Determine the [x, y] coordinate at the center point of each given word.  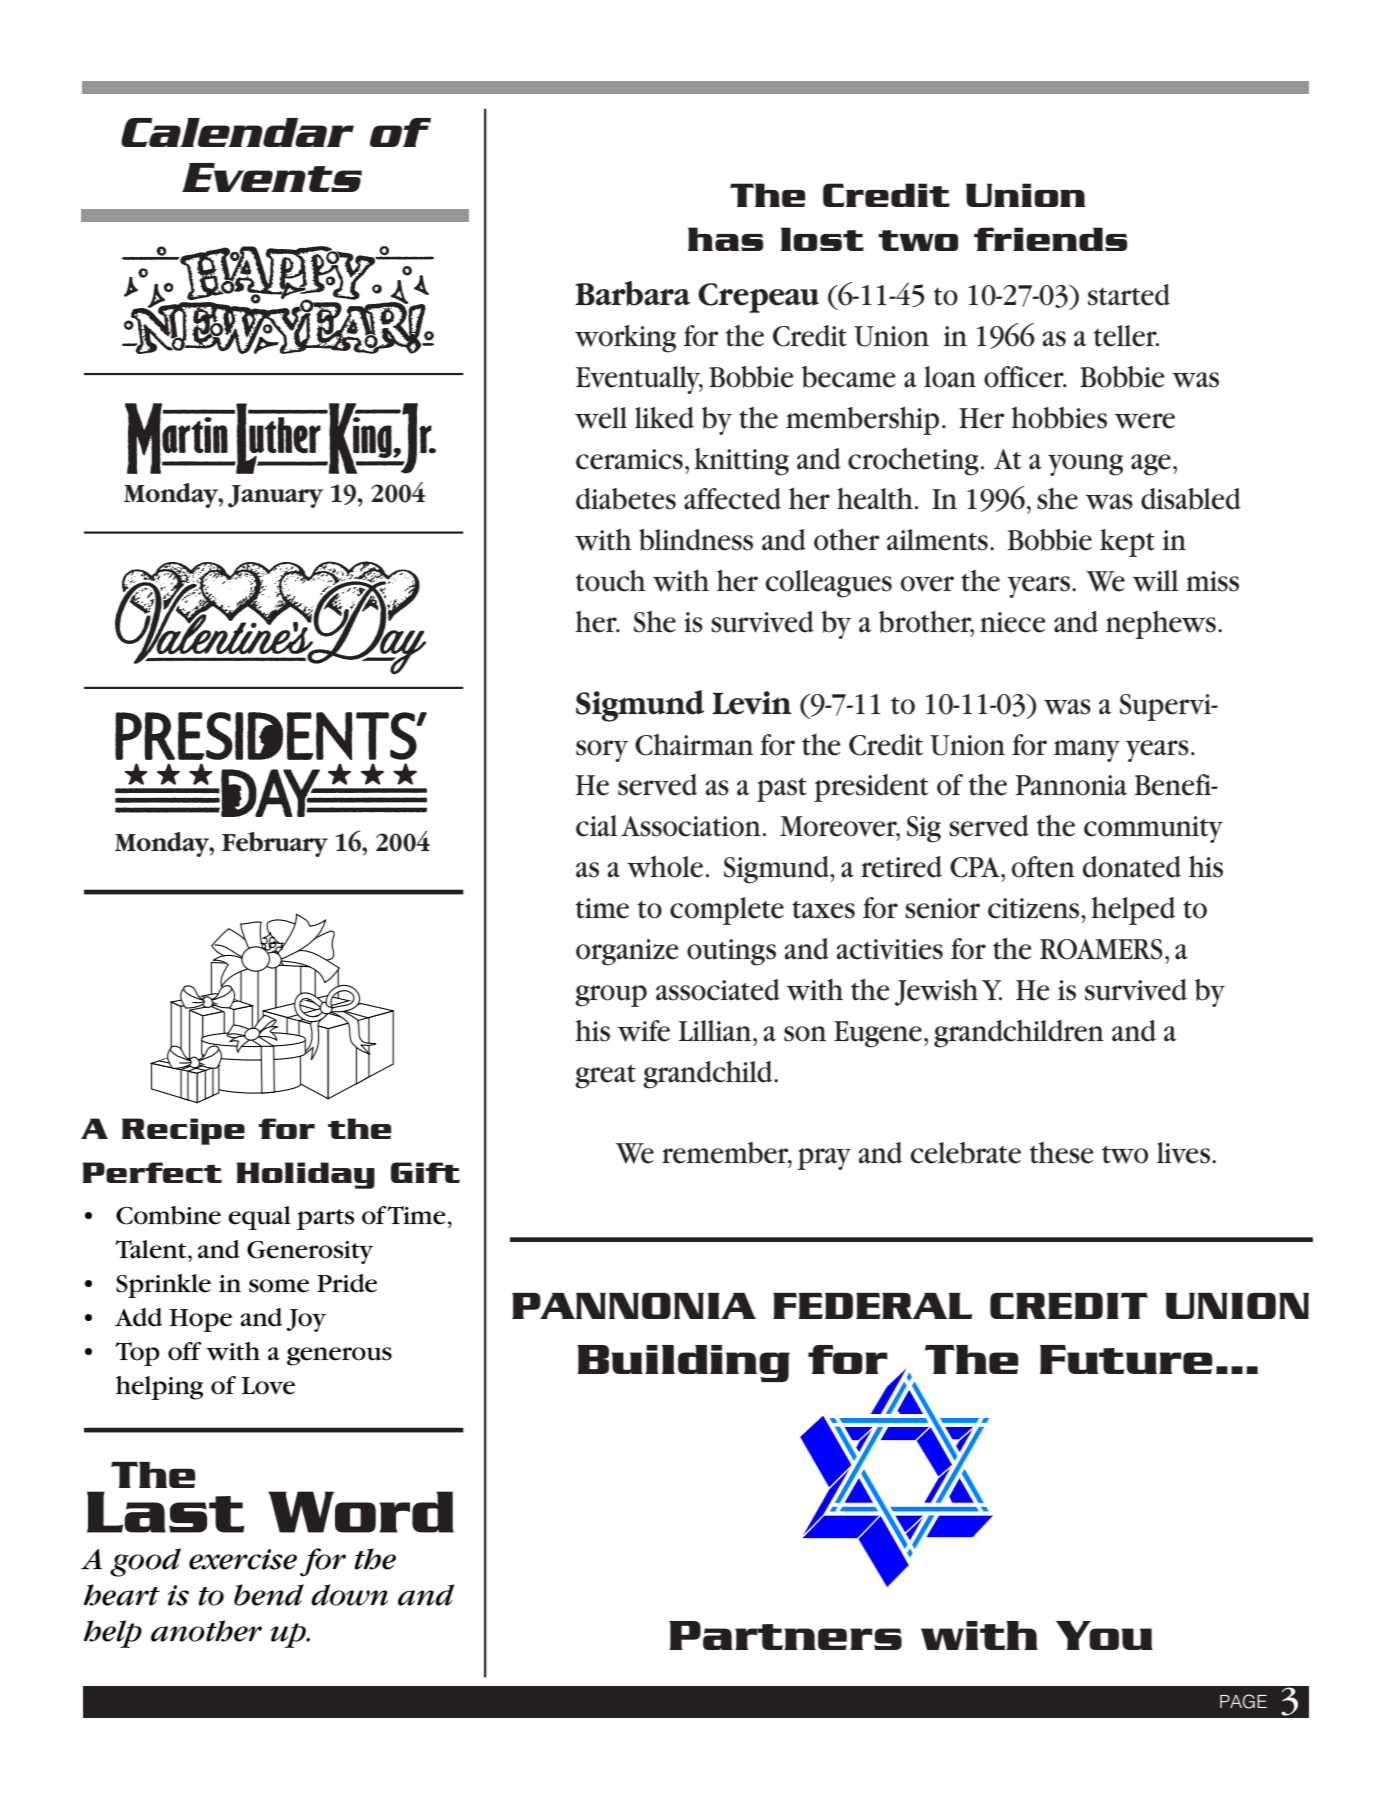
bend [269, 1595]
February [275, 844]
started [1129, 295]
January [275, 496]
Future [1126, 1359]
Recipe [183, 1131]
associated [718, 990]
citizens [1035, 908]
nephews [1161, 625]
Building [683, 1363]
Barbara [632, 293]
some [279, 1286]
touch [611, 581]
